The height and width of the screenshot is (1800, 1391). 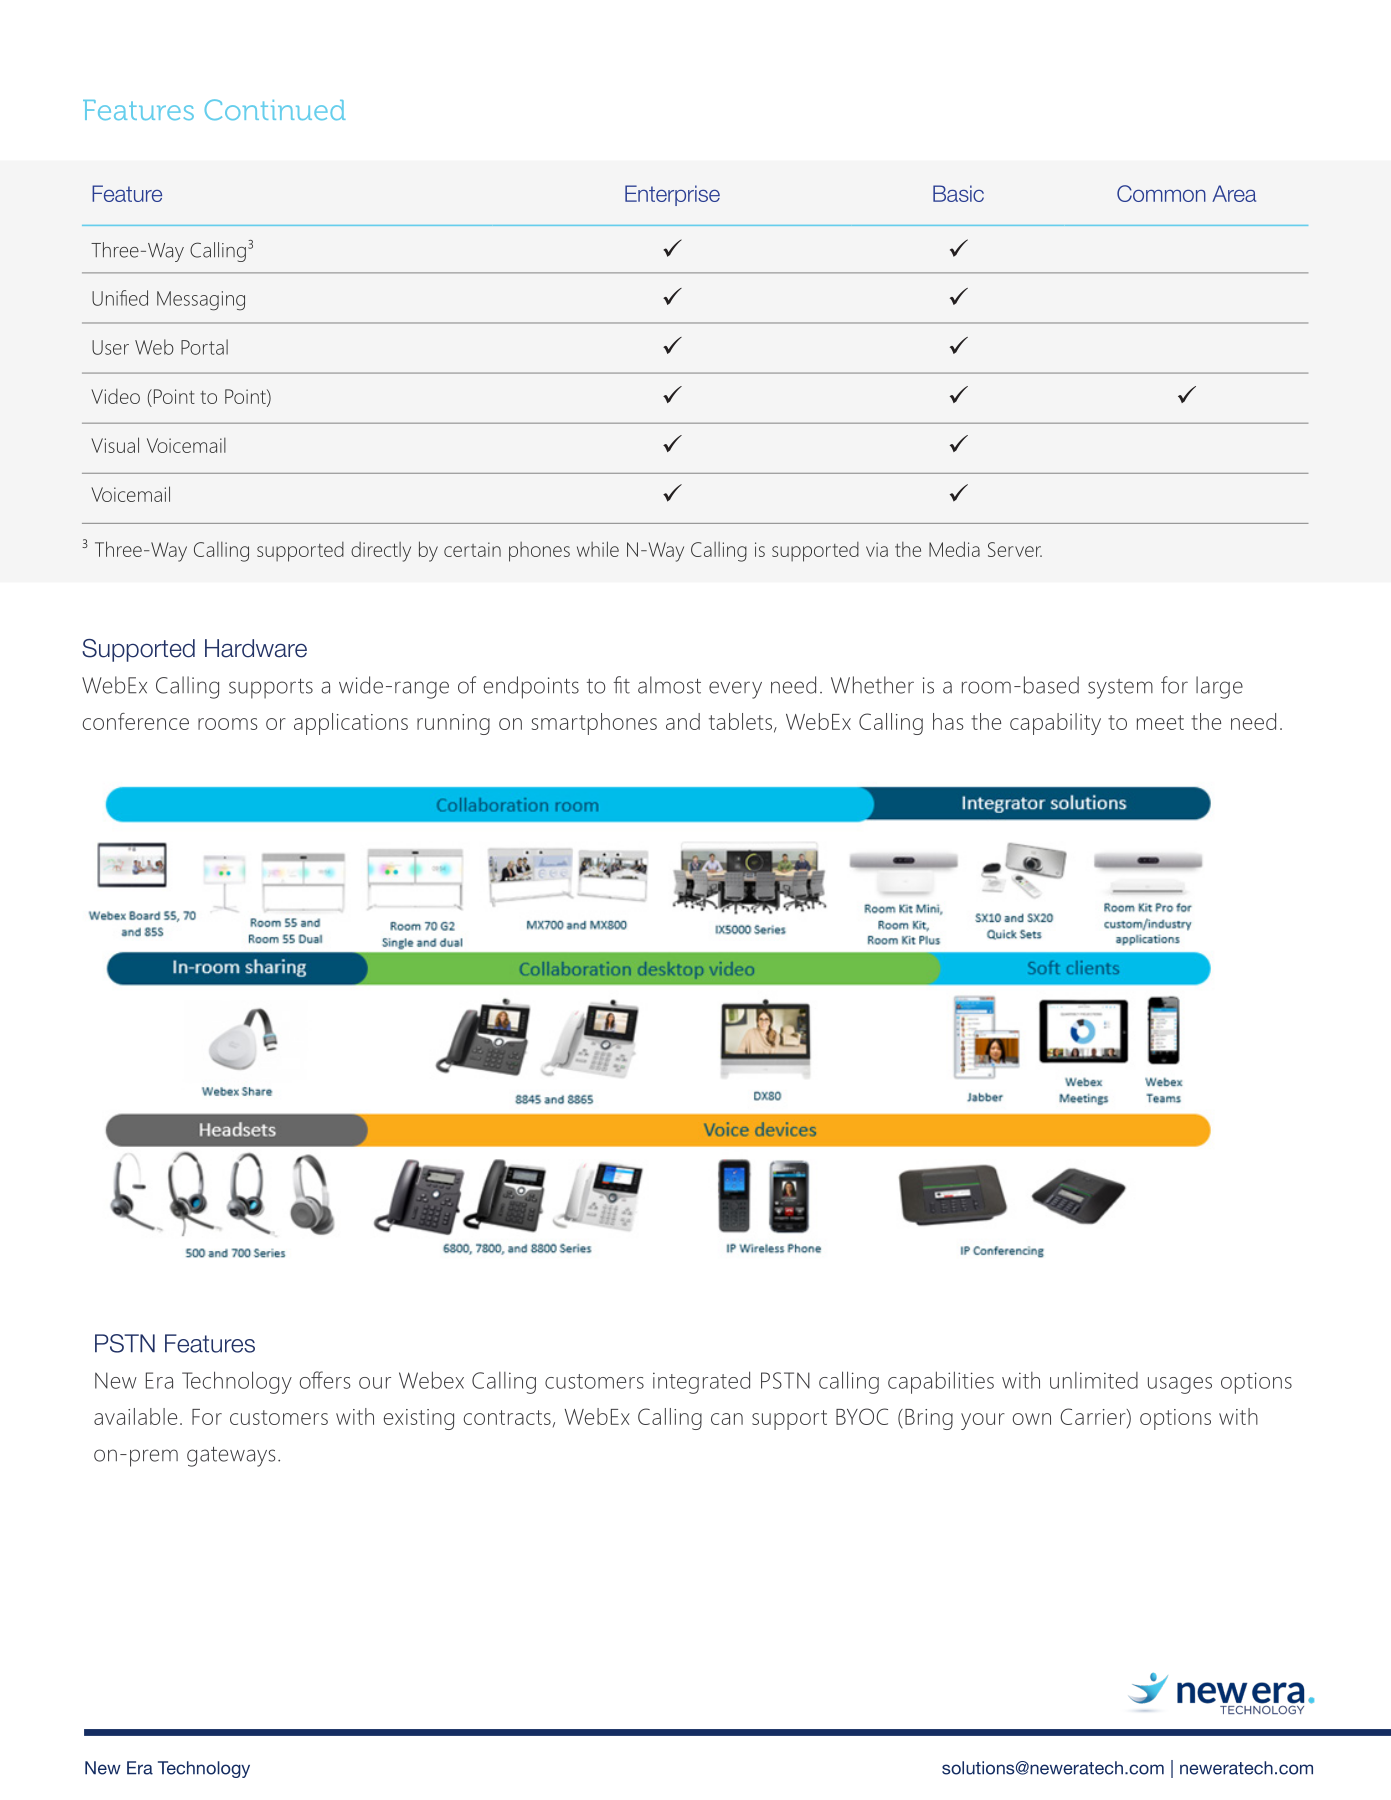 I want to click on can, so click(x=727, y=1419).
